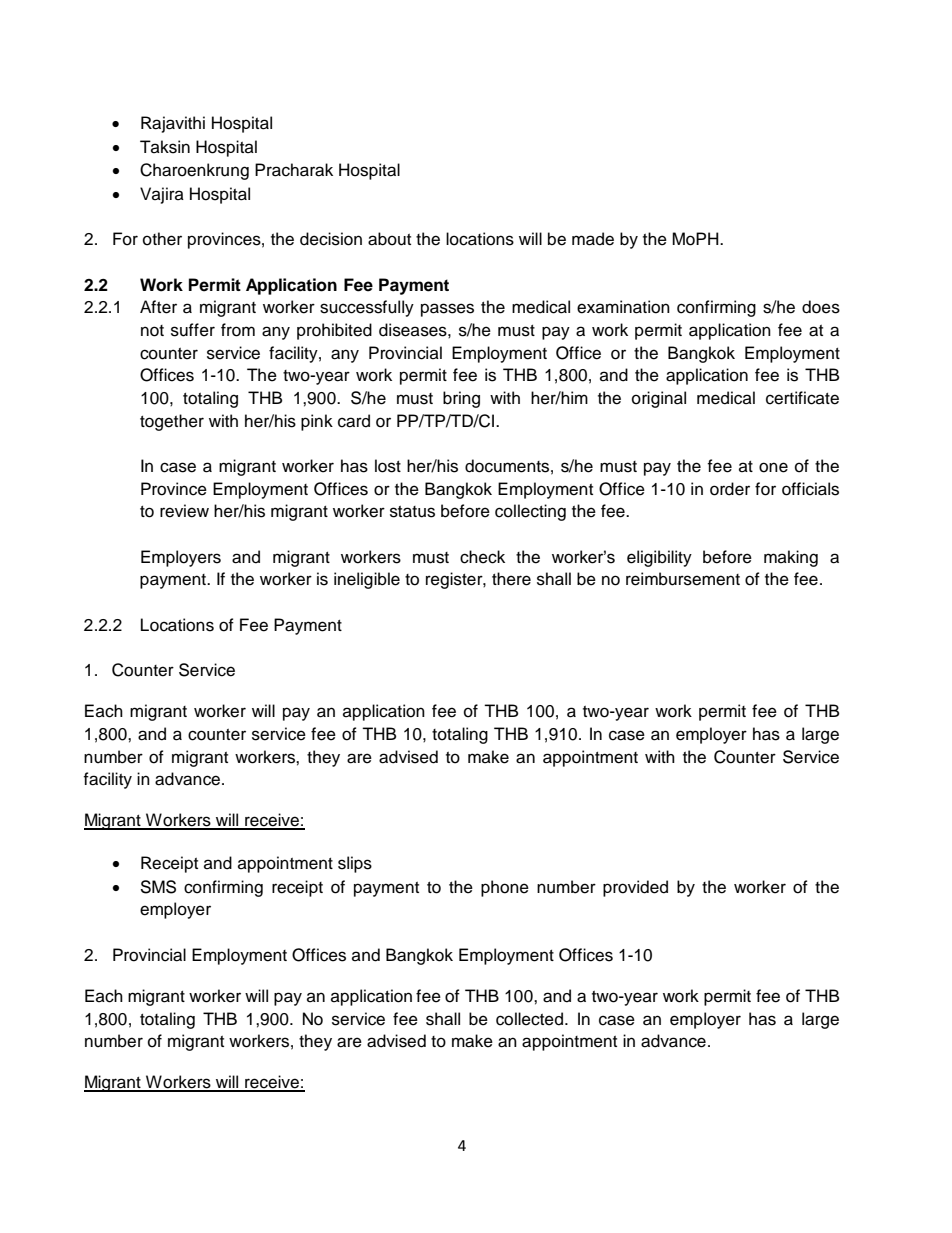 The height and width of the screenshot is (1233, 952). I want to click on review, so click(184, 511).
